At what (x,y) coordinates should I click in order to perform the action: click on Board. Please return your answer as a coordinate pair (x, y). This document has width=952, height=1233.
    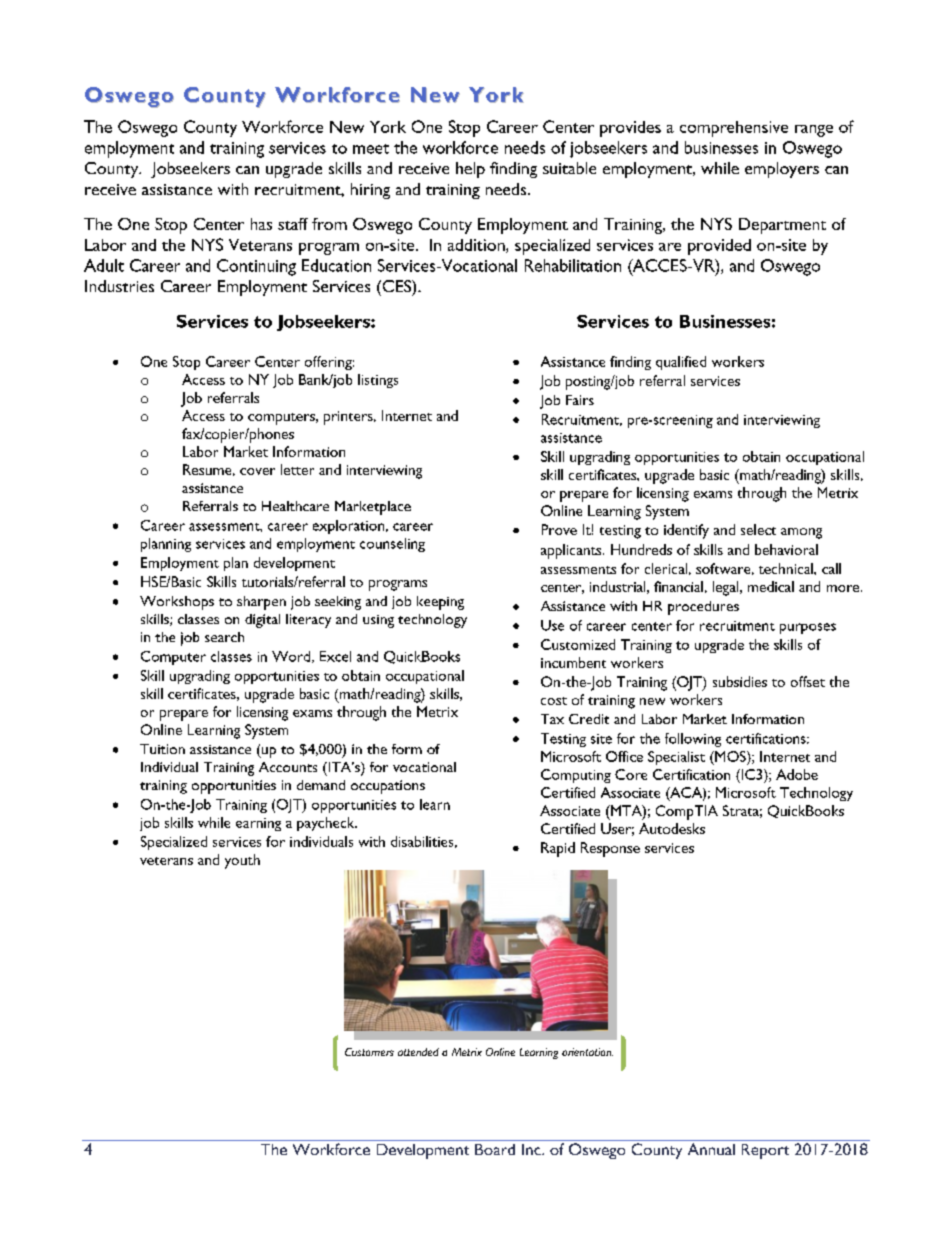
    Looking at the image, I should click on (495, 1149).
